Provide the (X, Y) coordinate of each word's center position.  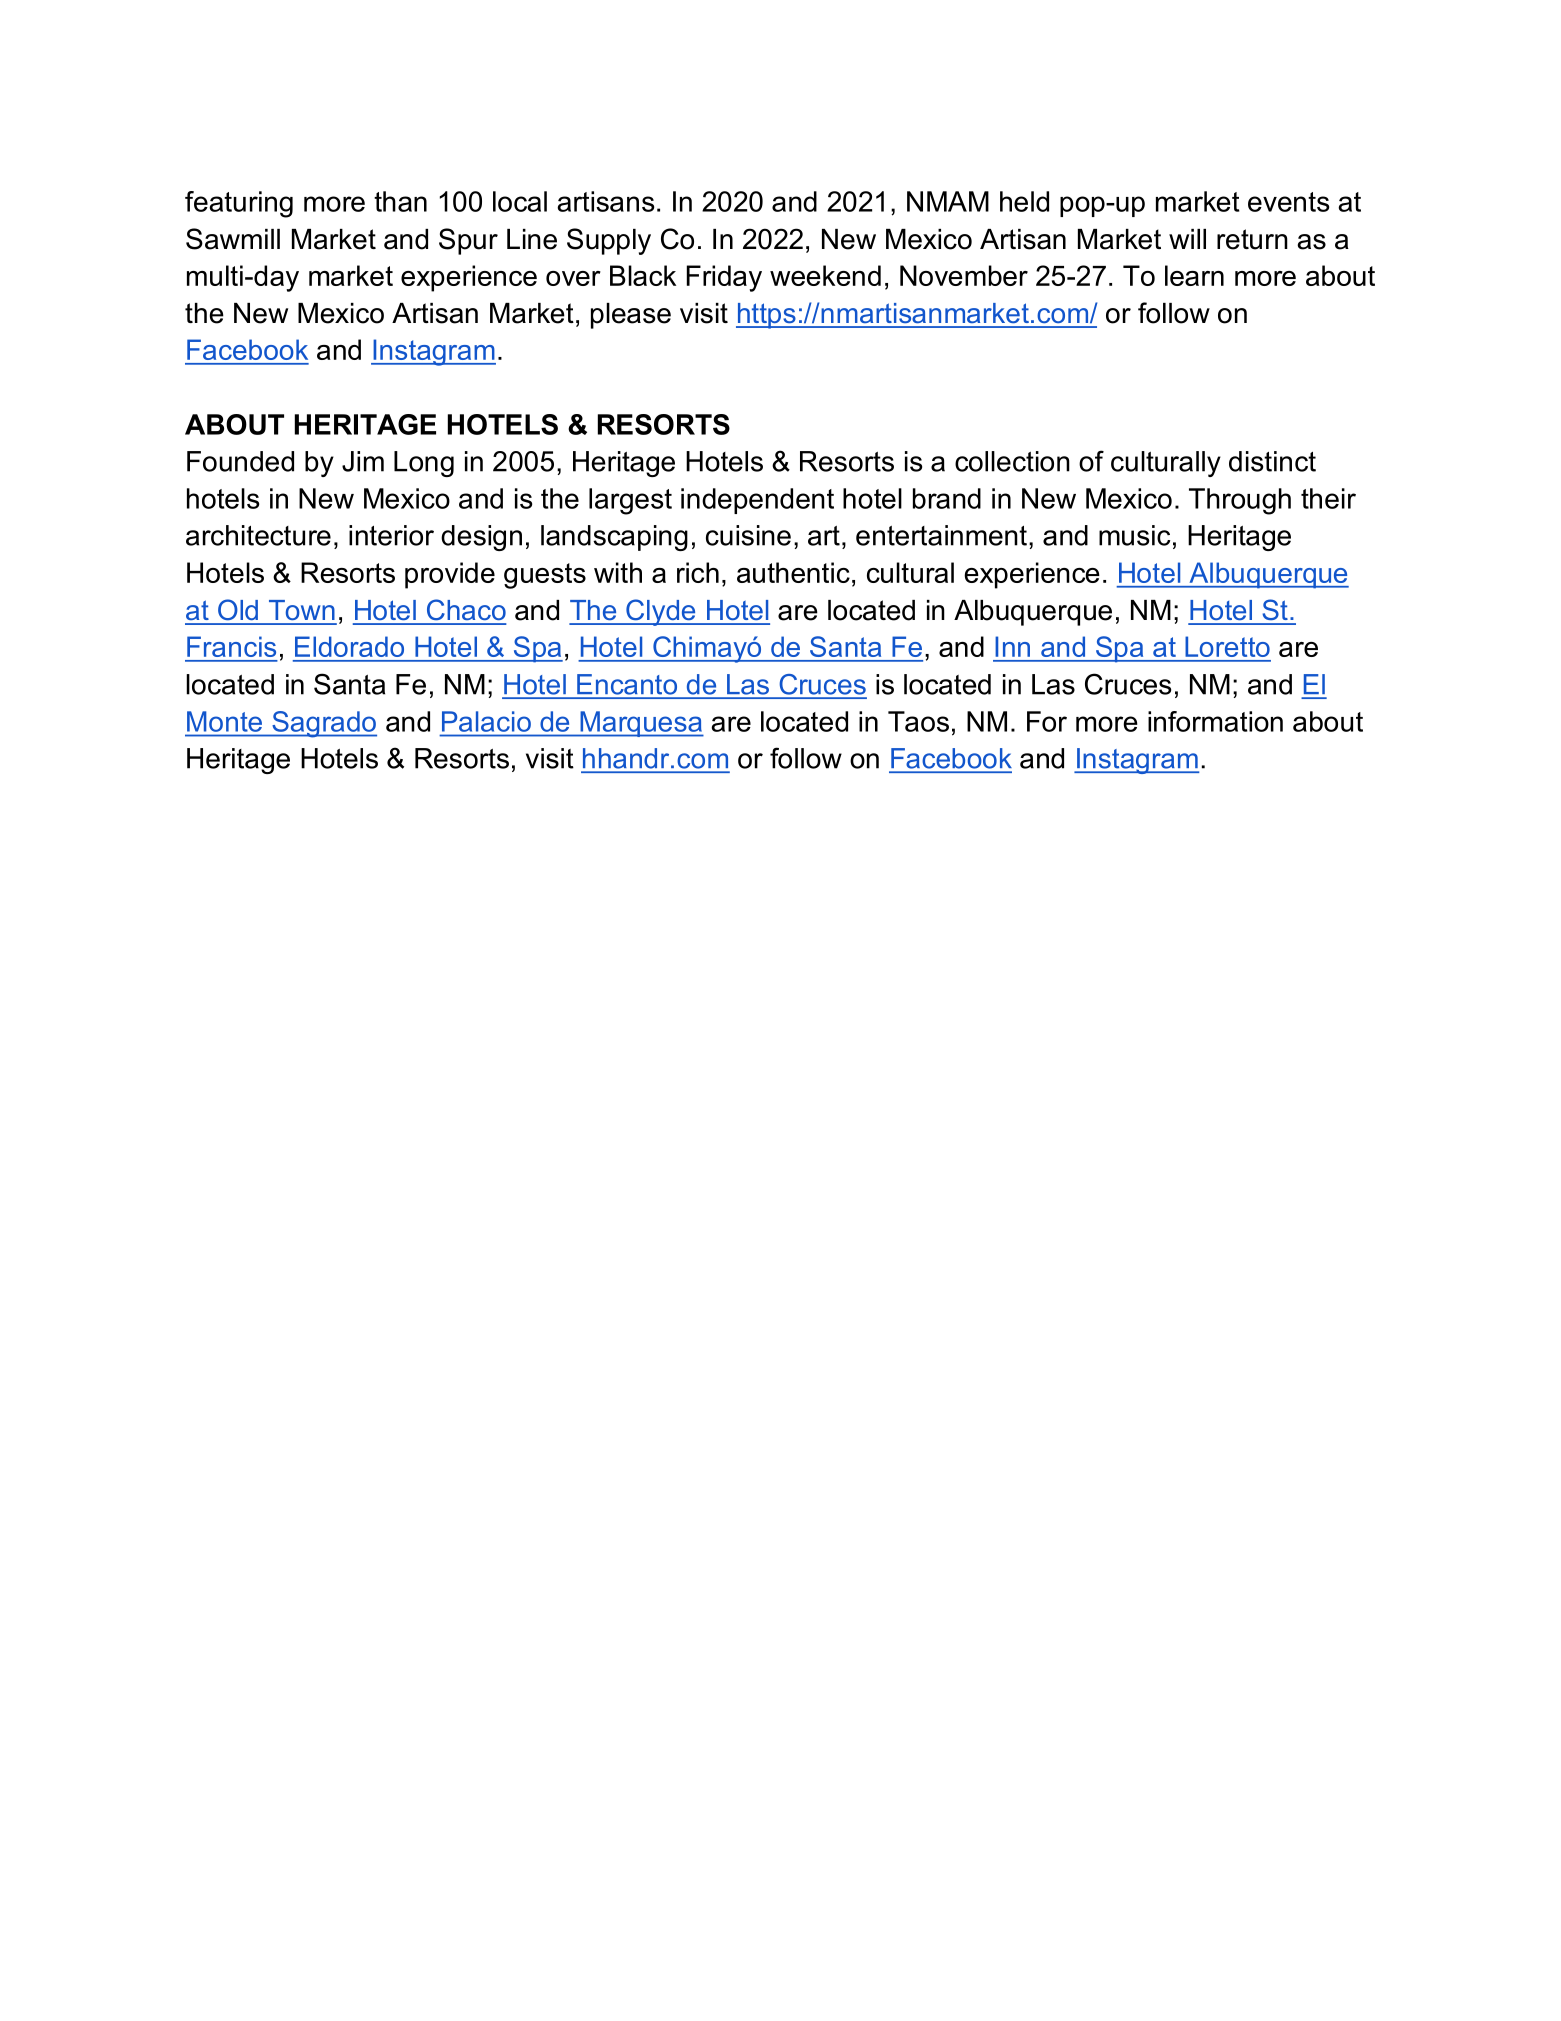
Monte (224, 721)
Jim (363, 461)
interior (391, 535)
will (1187, 239)
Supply (609, 241)
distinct (1272, 461)
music (1134, 535)
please (631, 316)
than (400, 201)
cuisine (748, 535)
